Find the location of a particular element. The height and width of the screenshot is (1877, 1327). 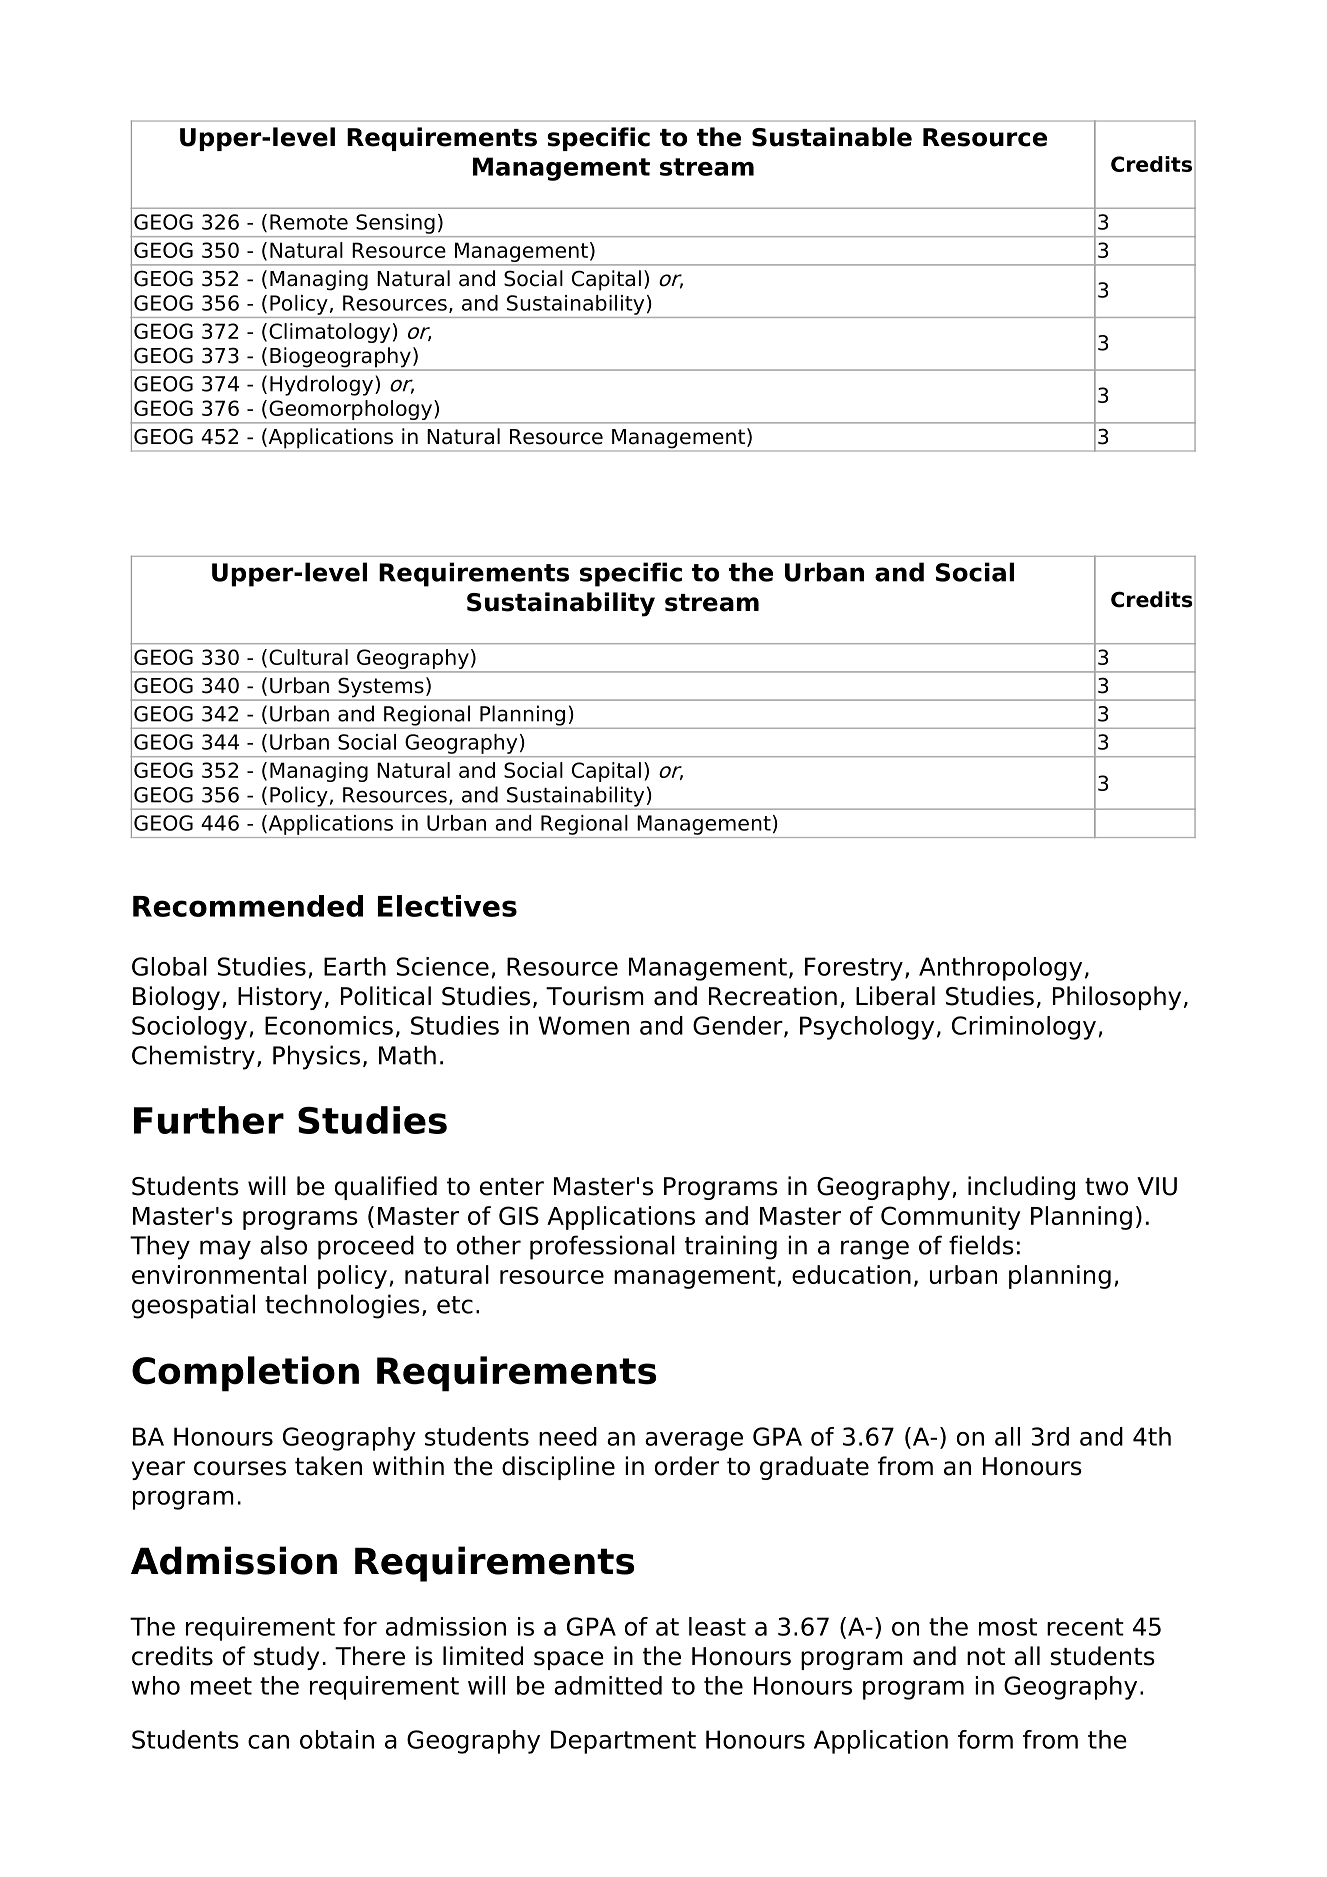

Sustainable is located at coordinates (832, 137).
